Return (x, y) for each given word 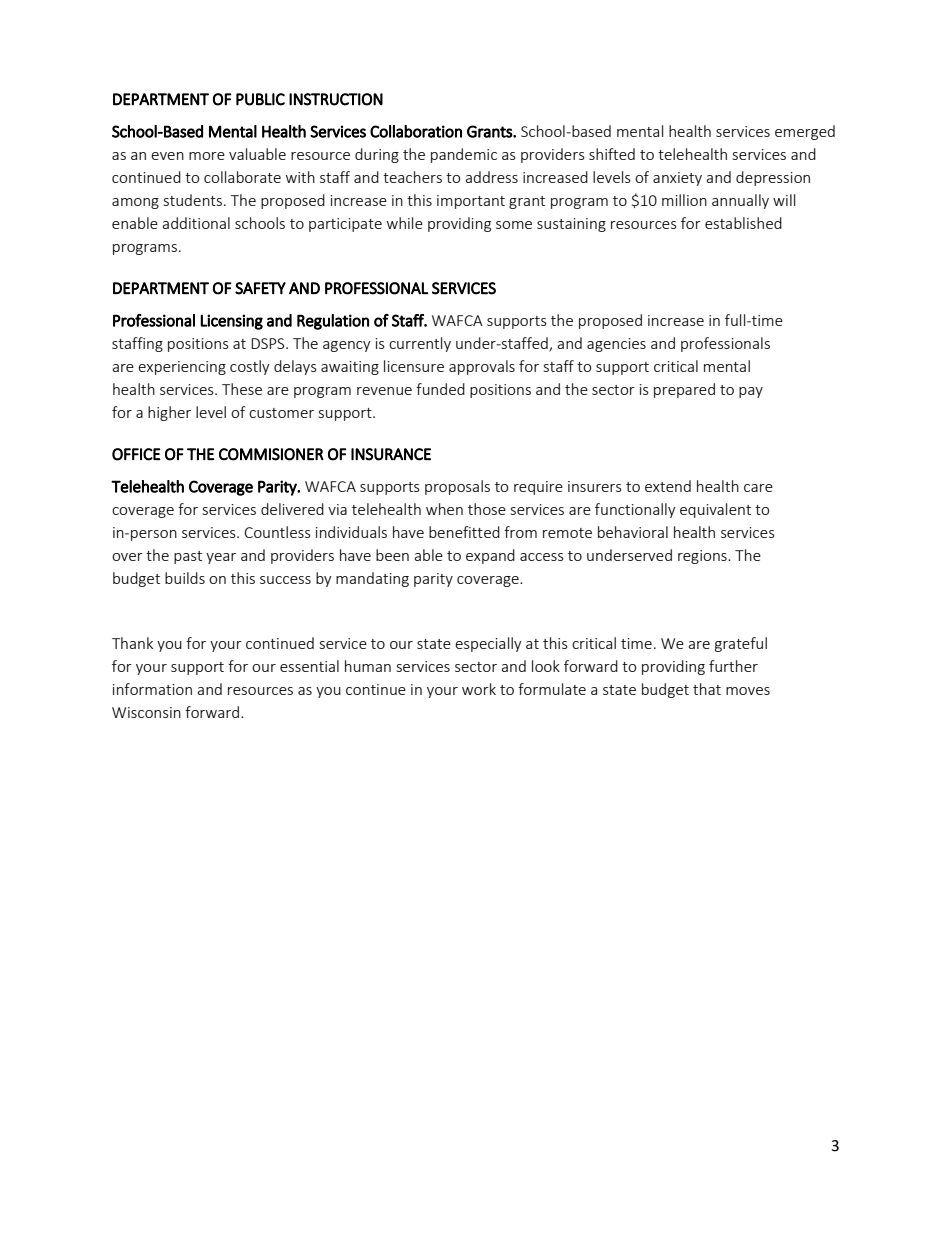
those (487, 509)
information (152, 689)
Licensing (231, 322)
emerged (805, 132)
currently (420, 344)
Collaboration (416, 131)
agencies (616, 345)
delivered (292, 509)
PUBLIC (260, 99)
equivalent (715, 510)
